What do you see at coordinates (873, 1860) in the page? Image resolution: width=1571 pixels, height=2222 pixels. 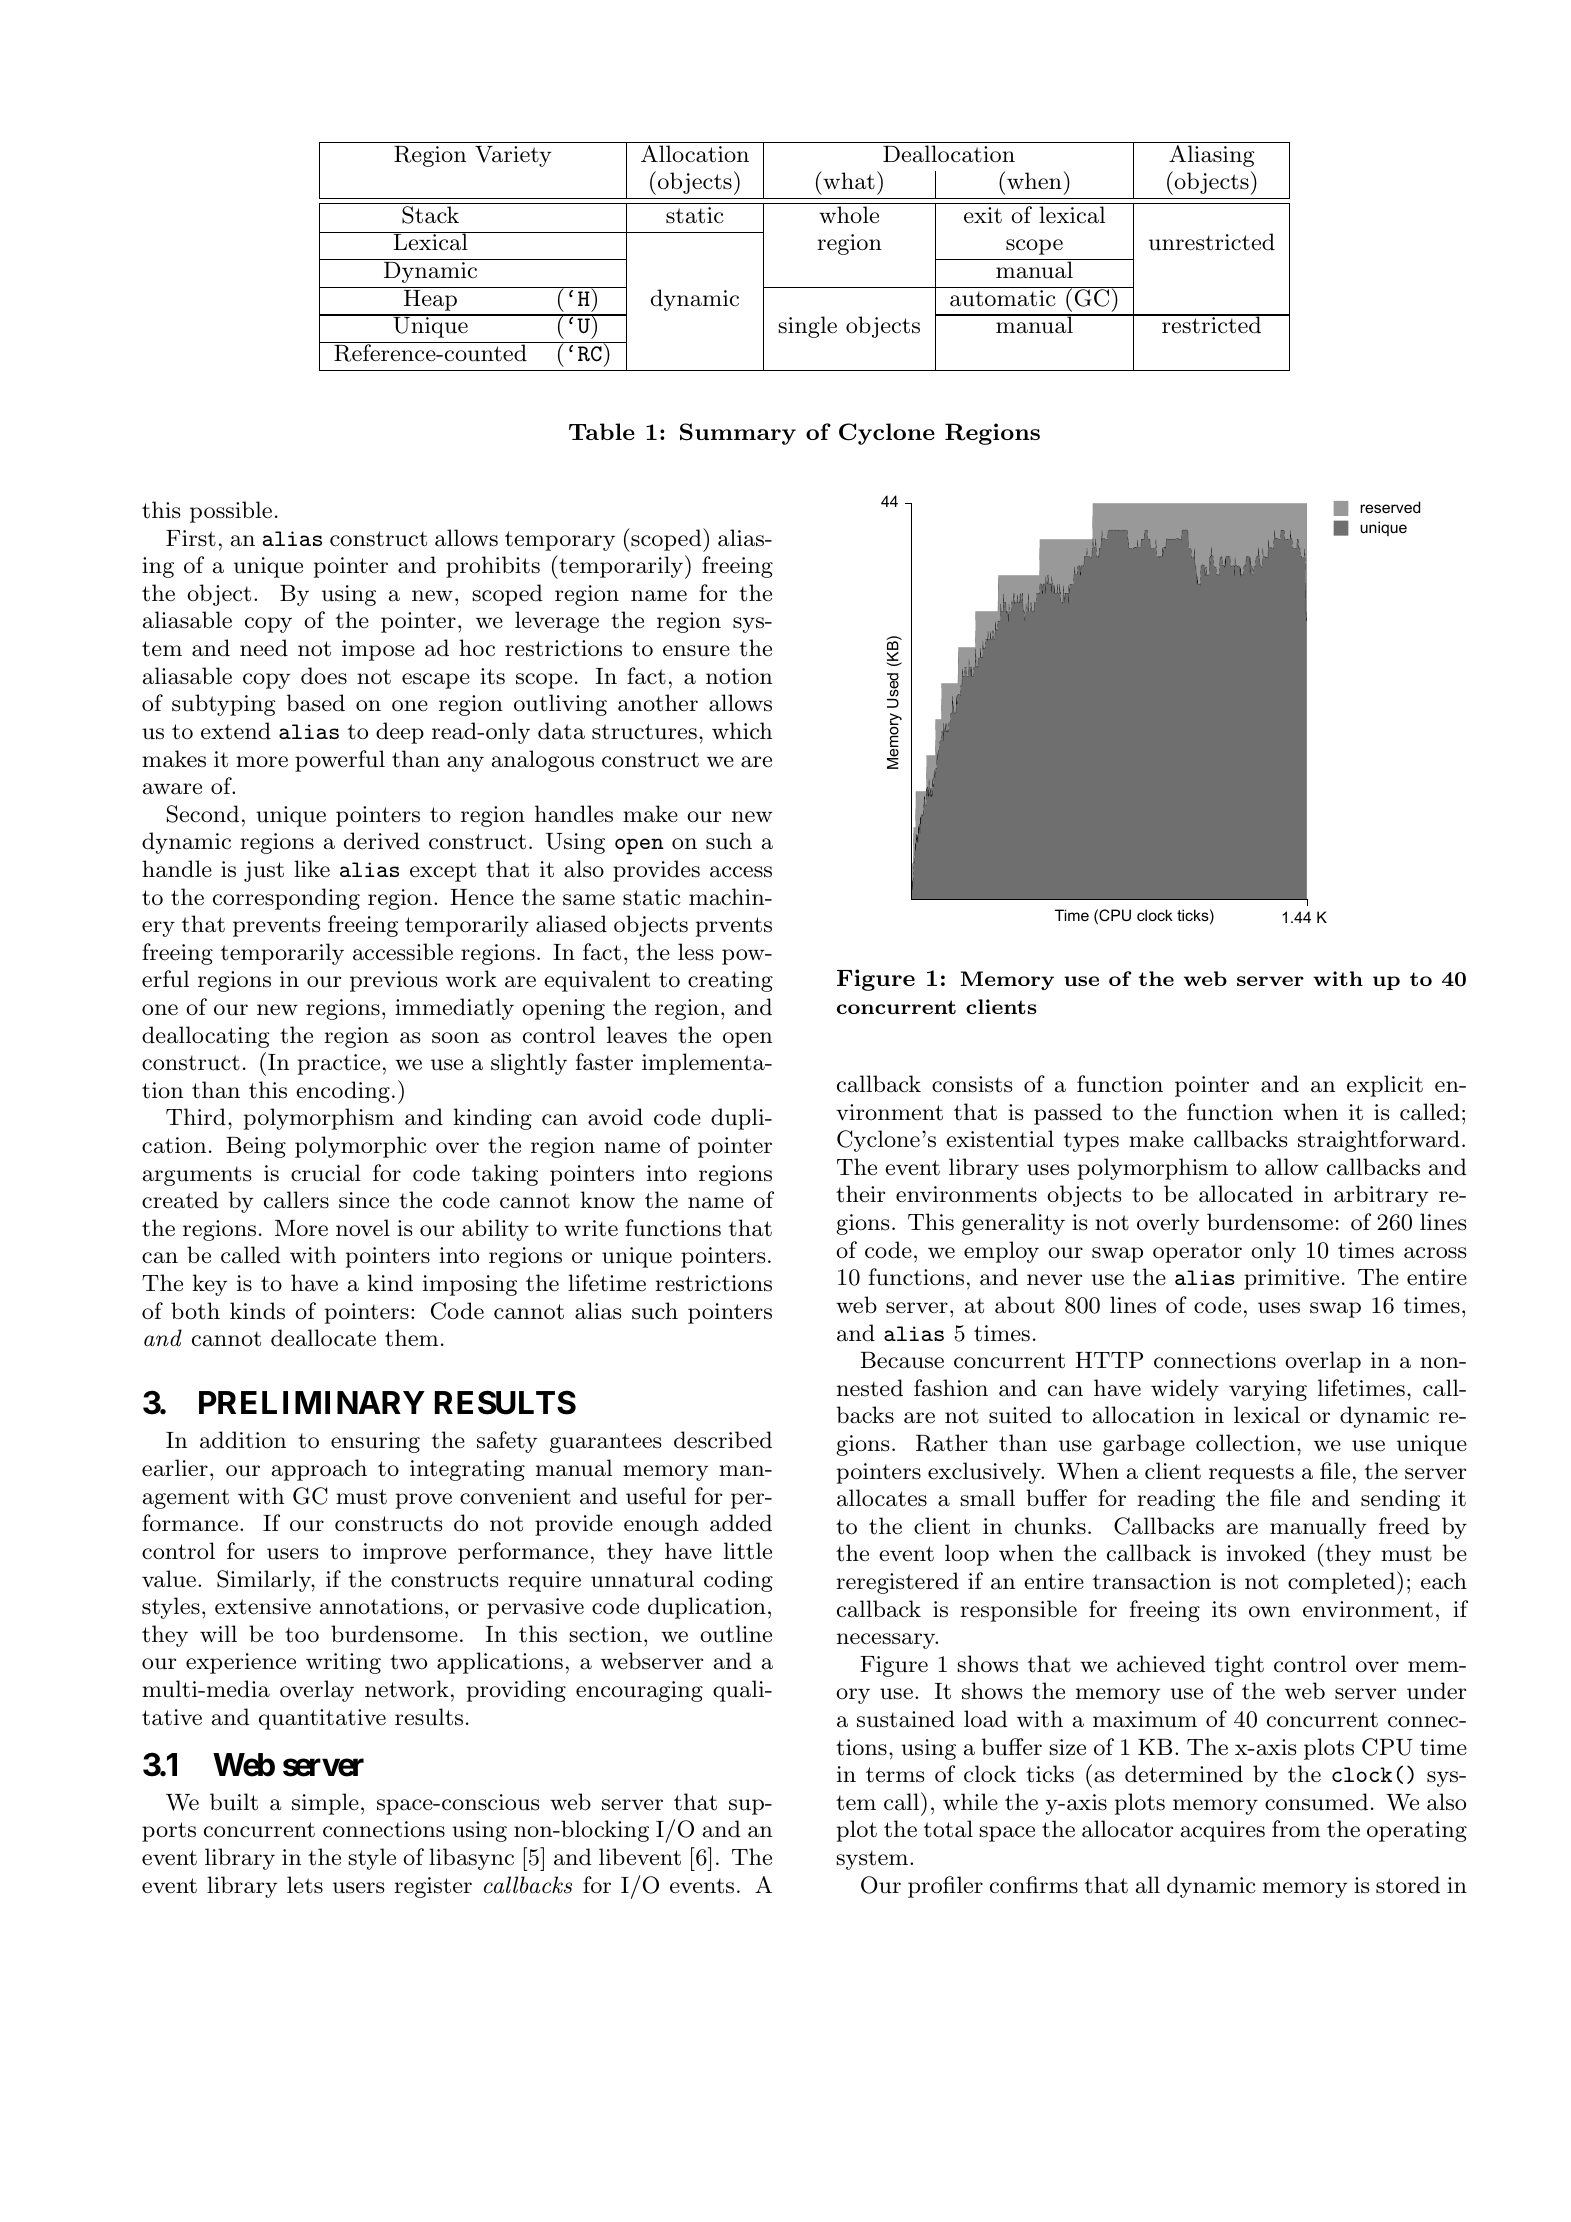 I see `system` at bounding box center [873, 1860].
